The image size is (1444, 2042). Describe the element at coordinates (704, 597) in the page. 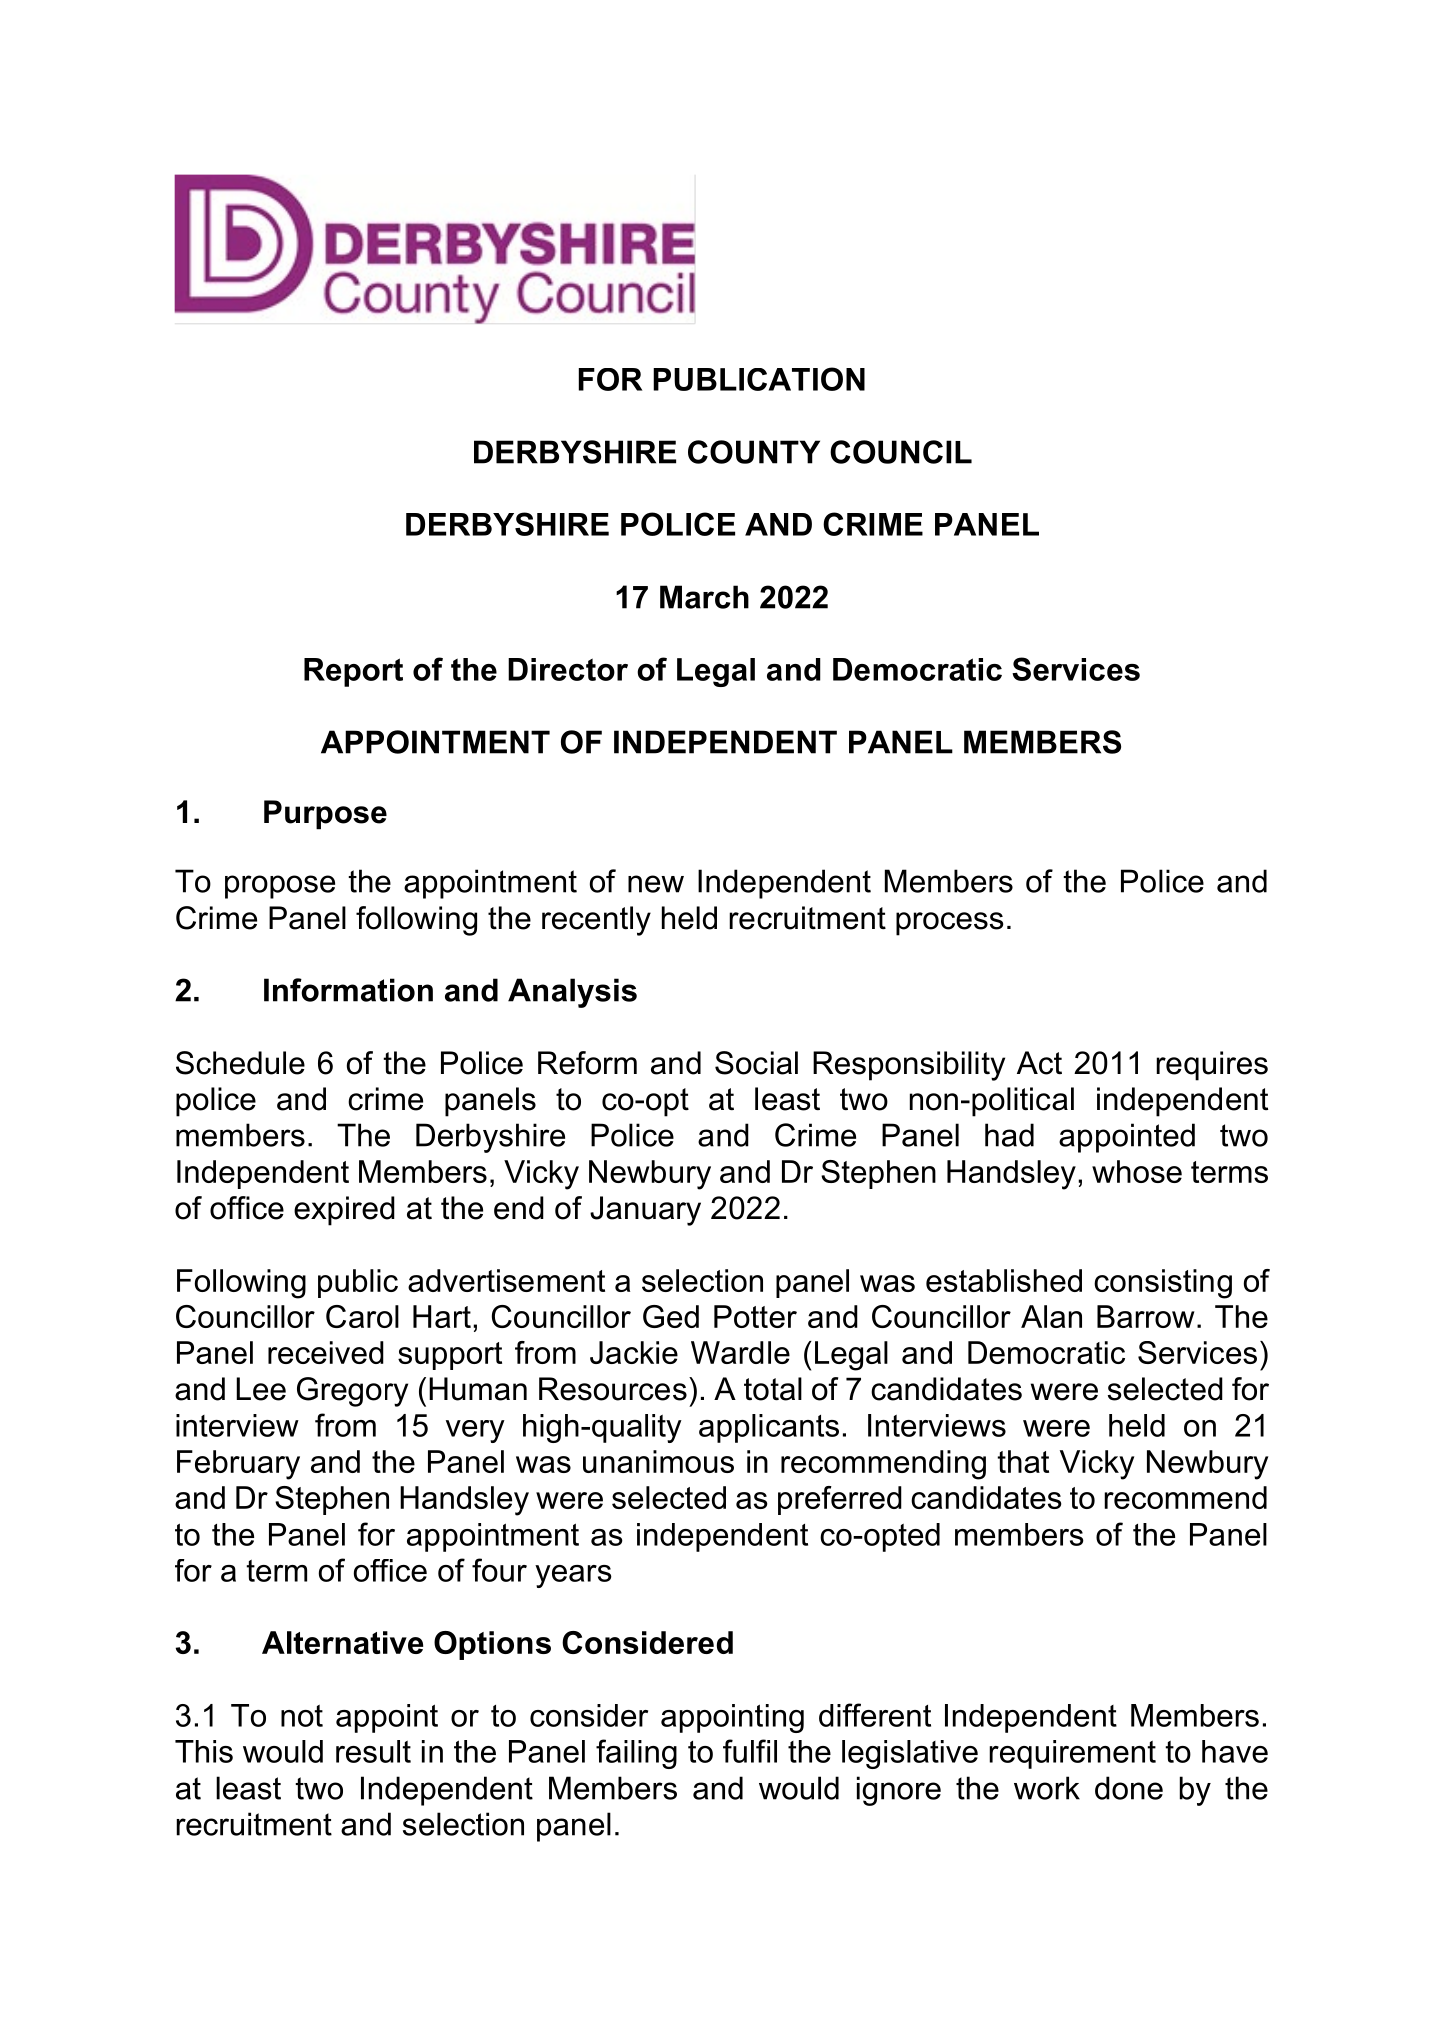

I see `March` at that location.
